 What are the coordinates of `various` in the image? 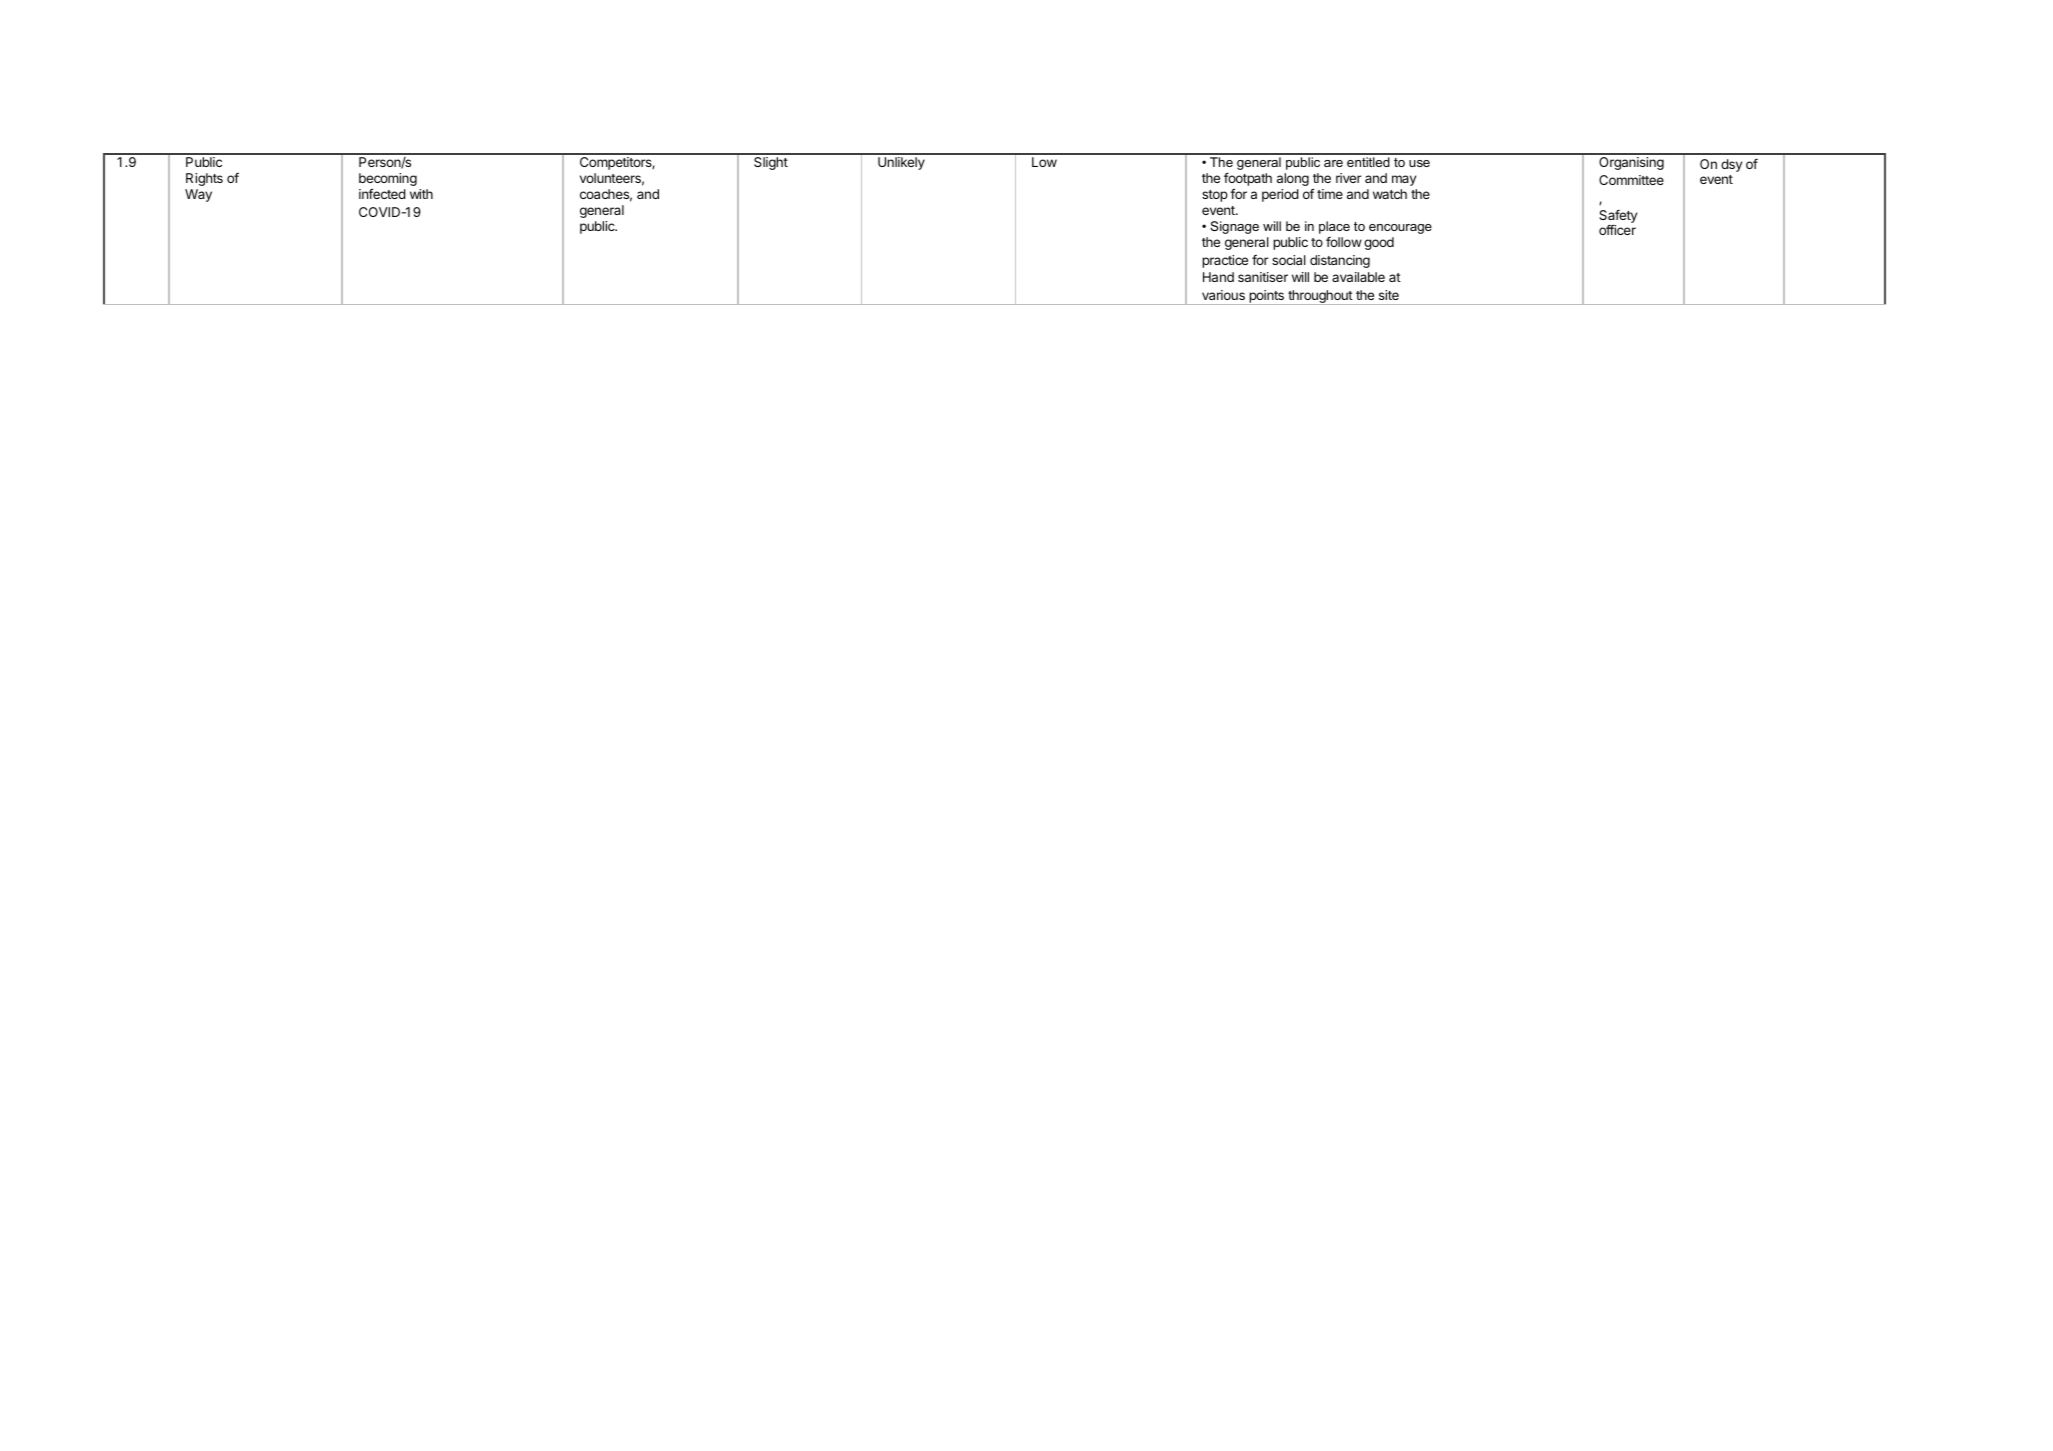 It's located at (1223, 295).
